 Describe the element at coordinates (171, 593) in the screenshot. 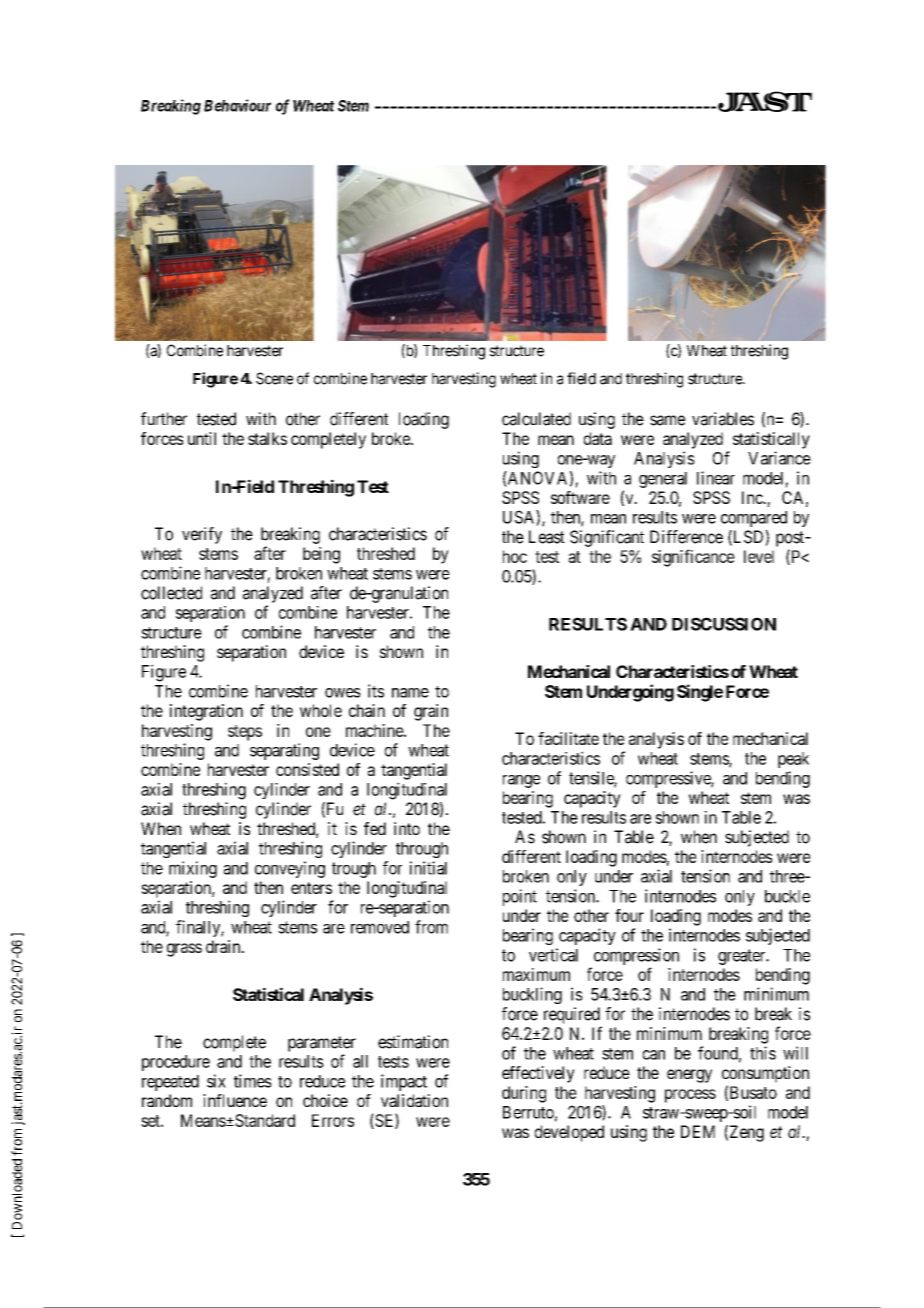

I see `collected` at that location.
